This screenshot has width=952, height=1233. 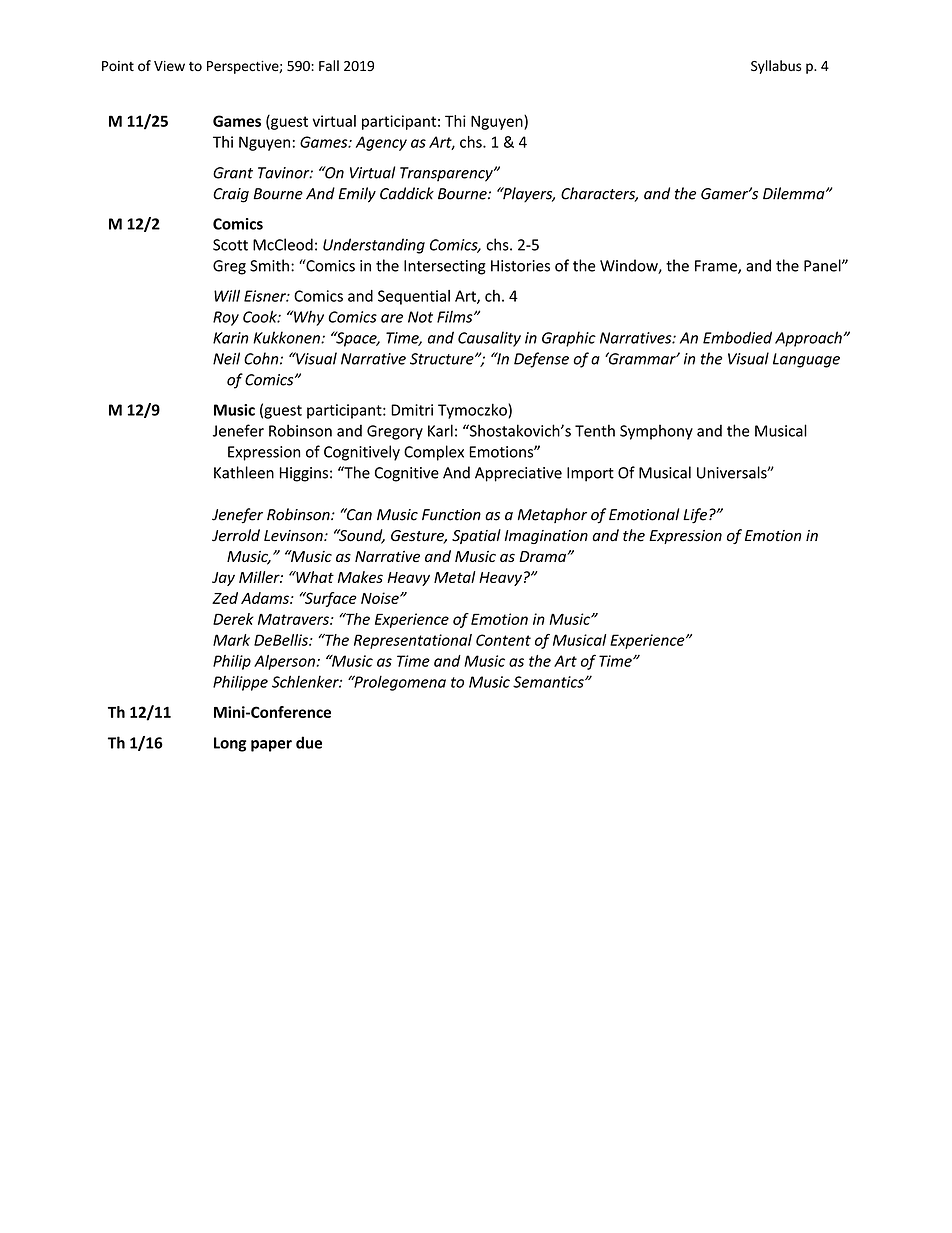 I want to click on Long, so click(x=230, y=744).
